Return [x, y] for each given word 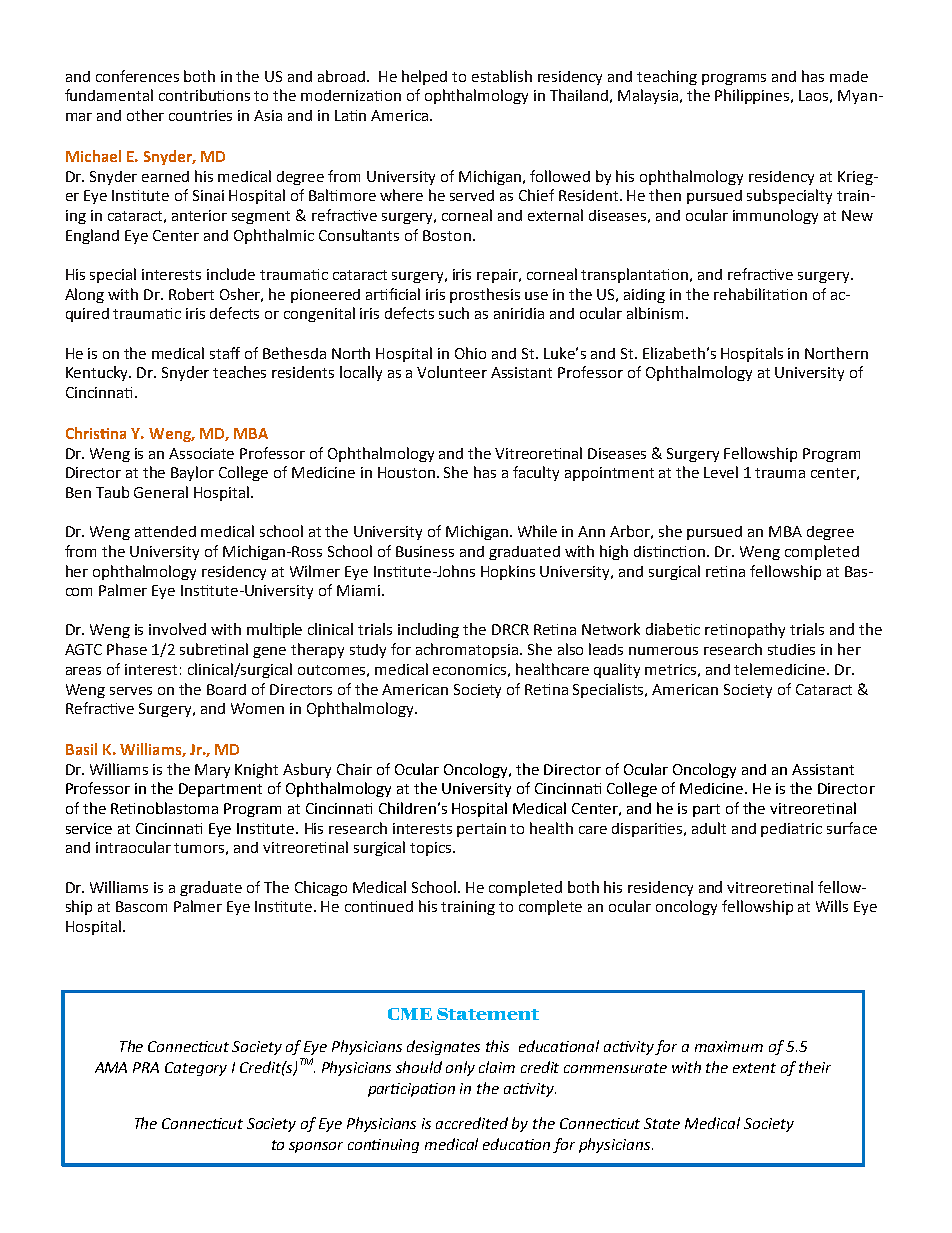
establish [502, 76]
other [145, 115]
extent [754, 1068]
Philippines [753, 96]
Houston [408, 472]
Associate [201, 453]
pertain [481, 830]
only [460, 1068]
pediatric [791, 830]
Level [721, 472]
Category [196, 1069]
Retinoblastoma [164, 808]
